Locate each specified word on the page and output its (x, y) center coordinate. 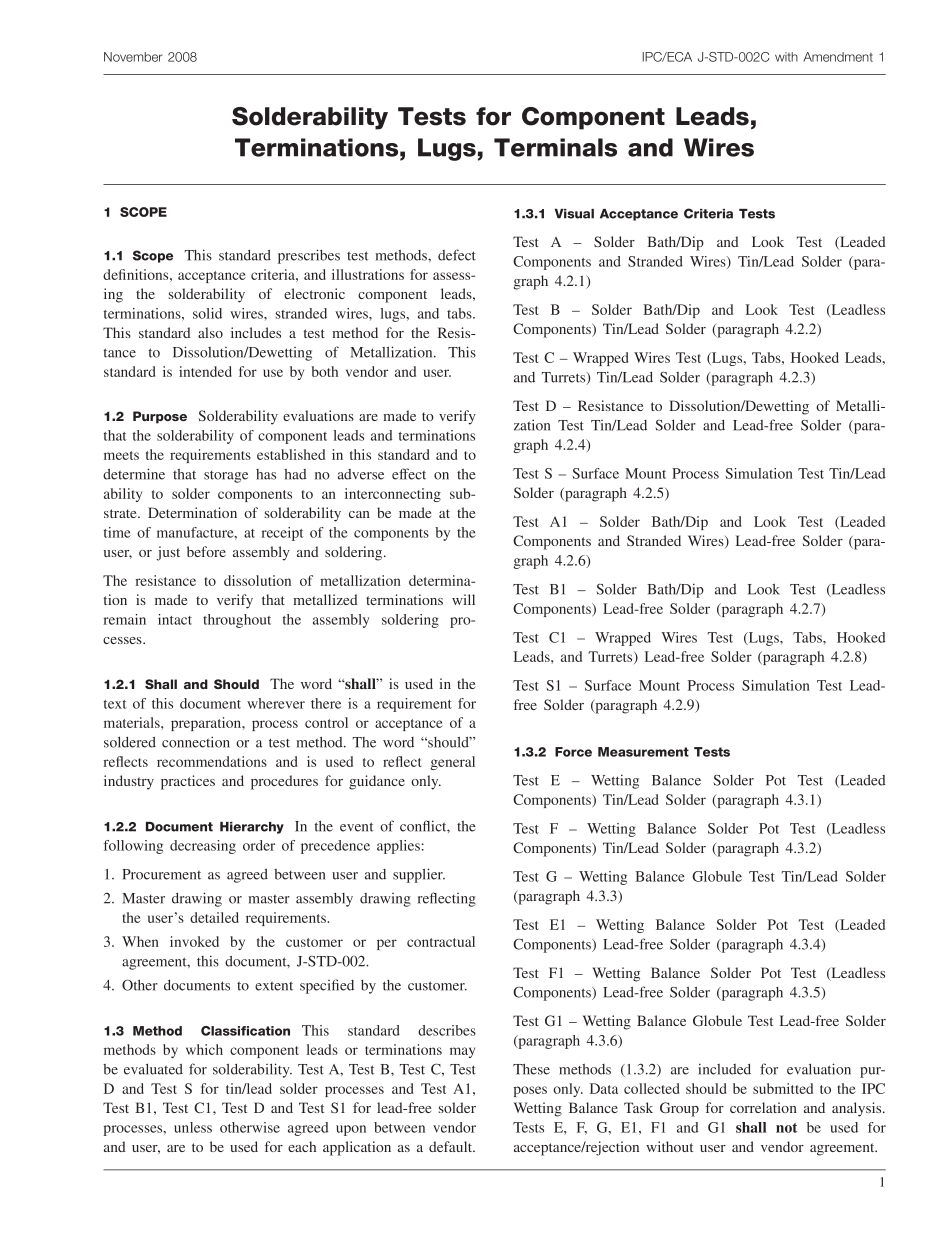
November (133, 57)
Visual (574, 214)
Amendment (838, 57)
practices (188, 782)
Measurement (643, 752)
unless (193, 1127)
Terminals (555, 147)
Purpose (160, 417)
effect (409, 474)
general (452, 763)
